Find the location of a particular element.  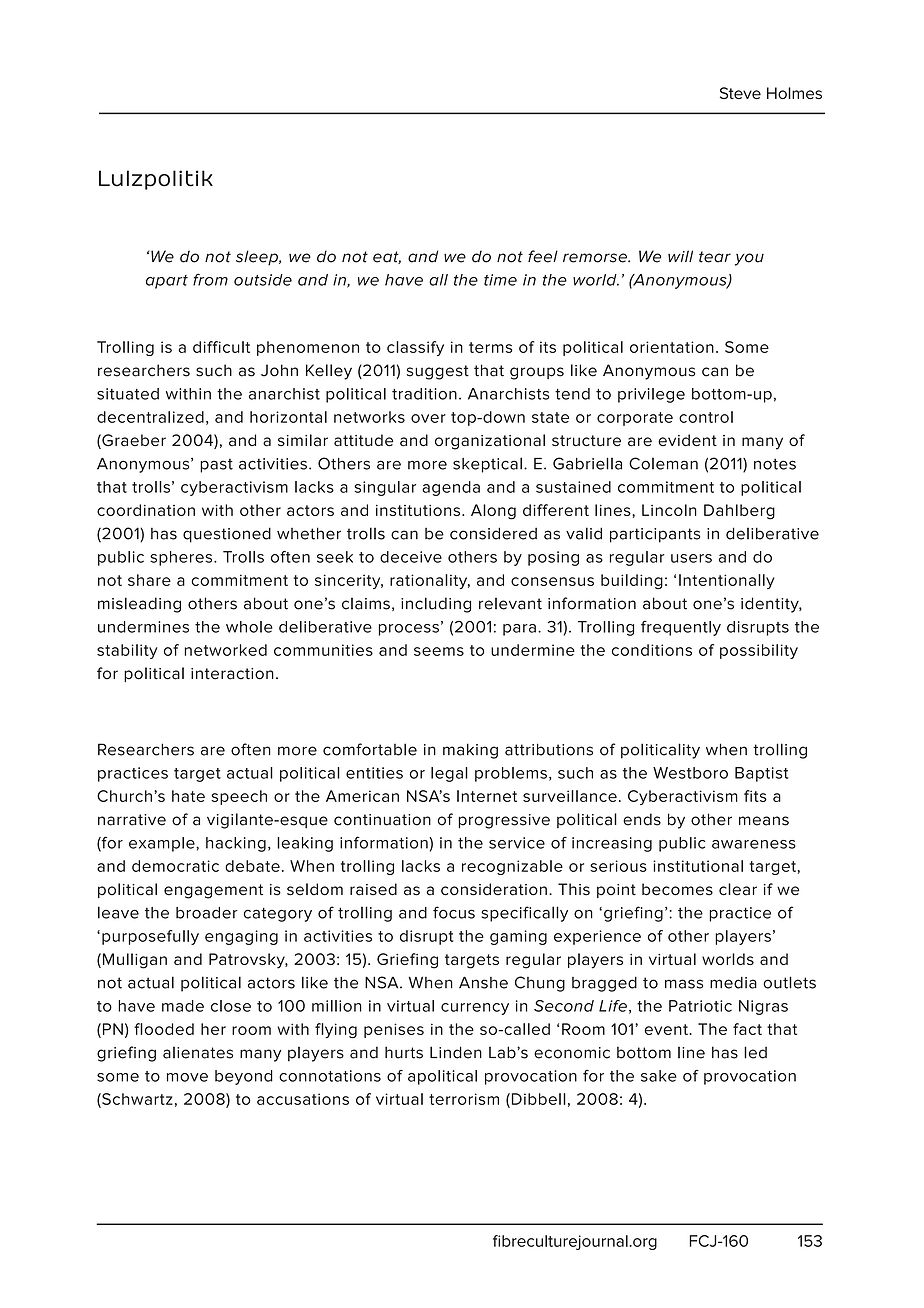

including is located at coordinates (436, 605).
